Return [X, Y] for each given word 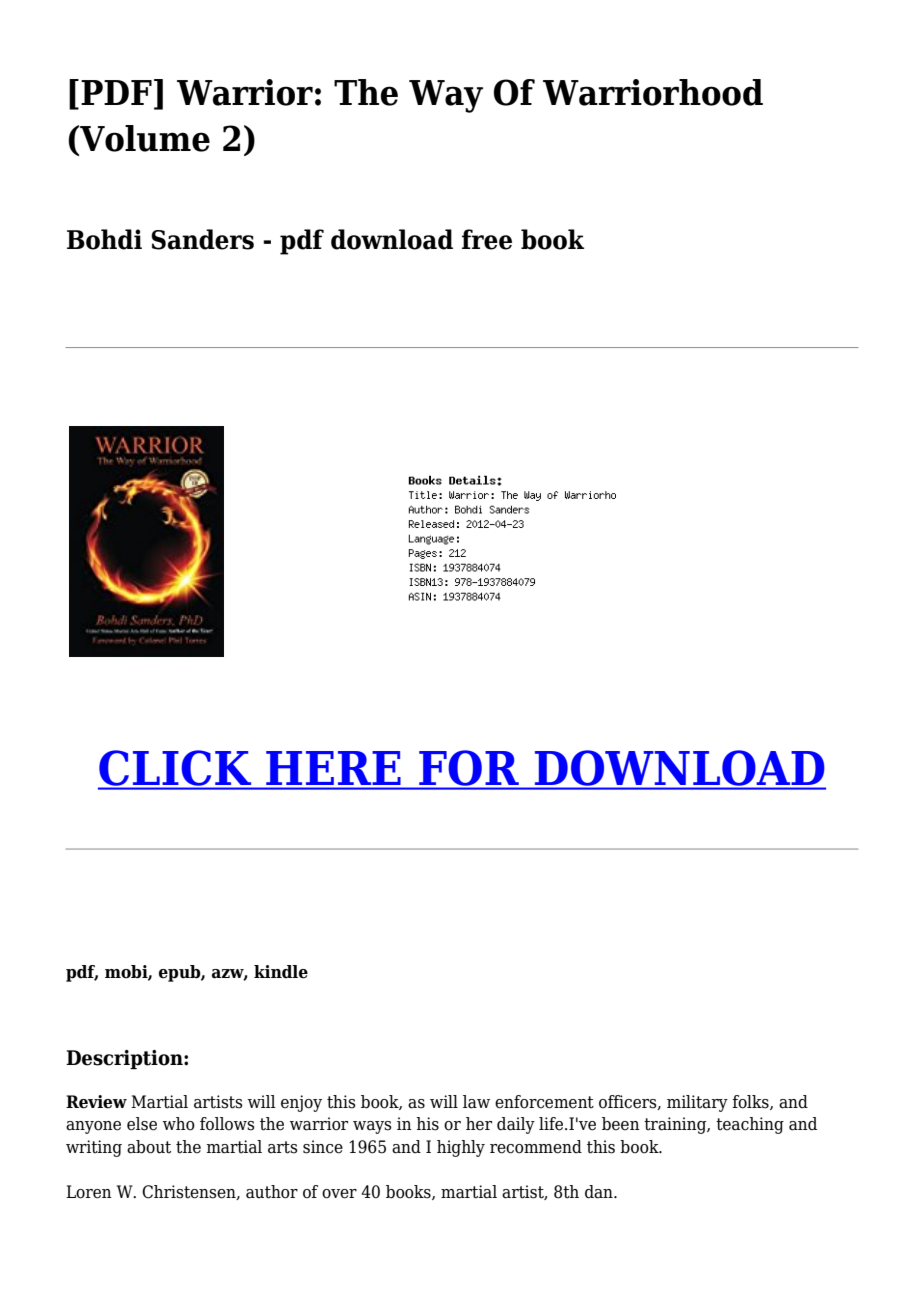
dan [600, 1192]
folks [751, 1102]
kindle [281, 972]
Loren [89, 1192]
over [339, 1194]
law [476, 1102]
